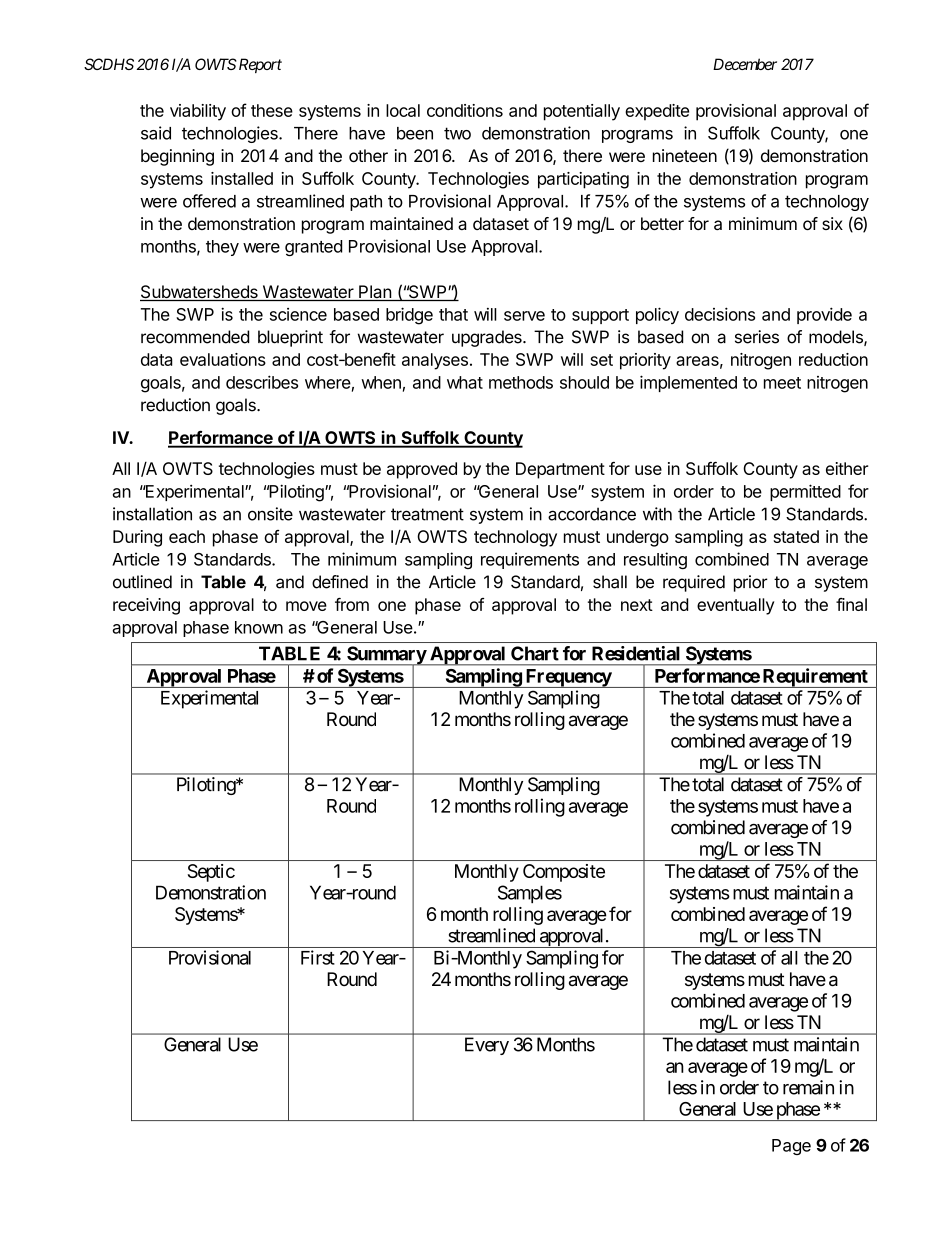 Image resolution: width=952 pixels, height=1233 pixels. I want to click on December, so click(745, 64).
